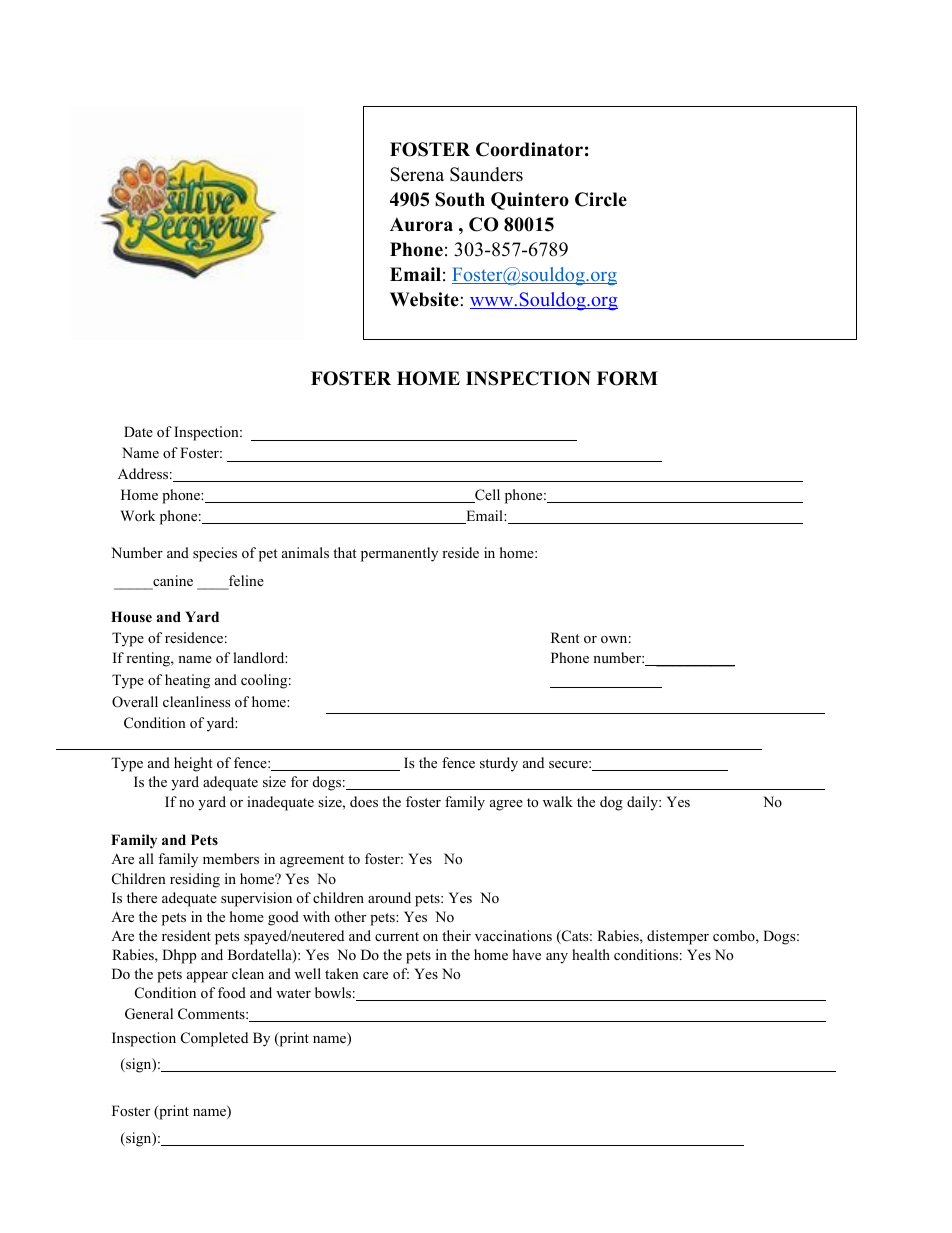 This document has height=1233, width=952. Describe the element at coordinates (137, 515) in the document. I see `Work` at that location.
